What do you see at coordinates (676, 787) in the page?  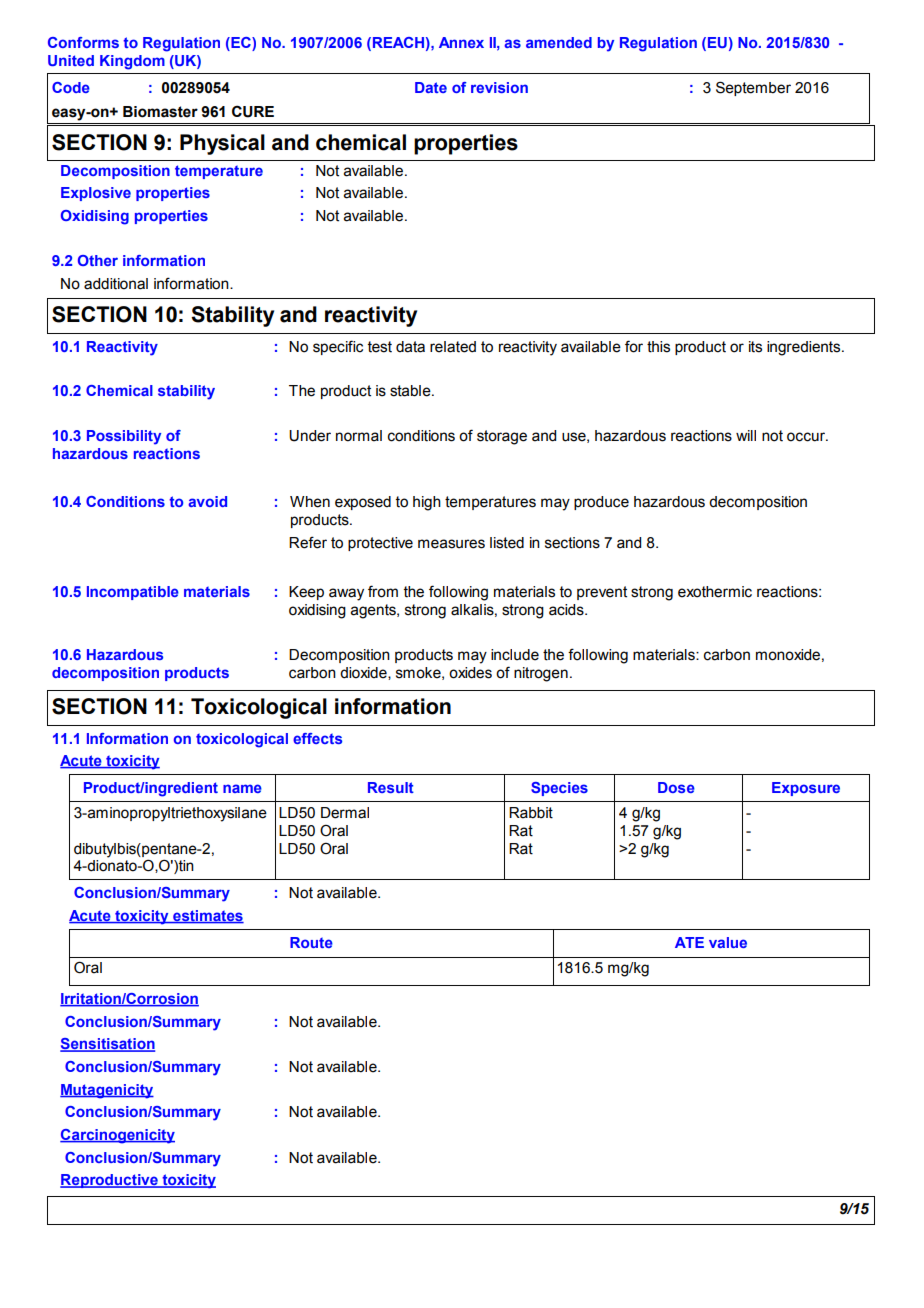 I see `Dose` at bounding box center [676, 787].
